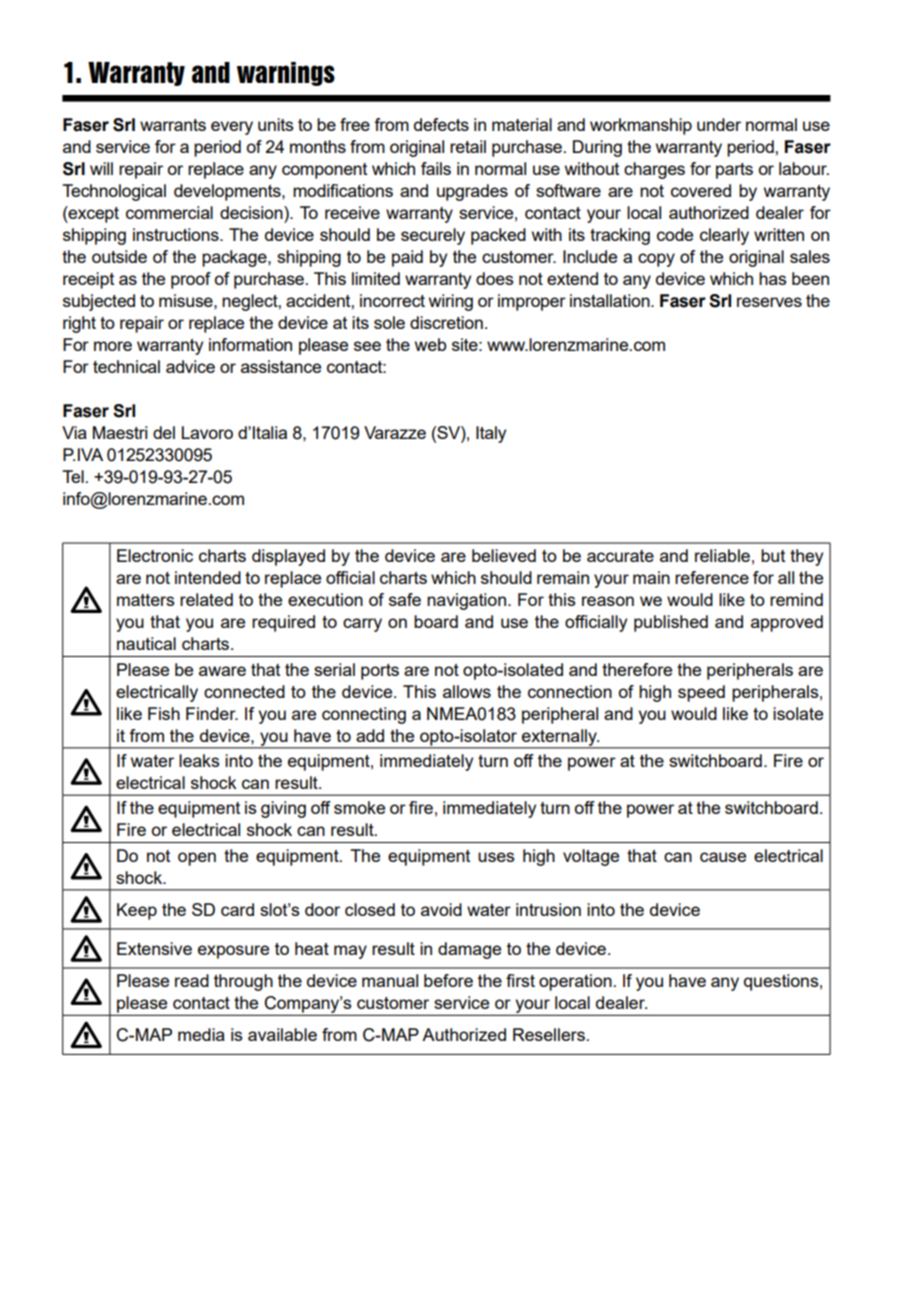  Describe the element at coordinates (192, 980) in the image. I see `read` at that location.
